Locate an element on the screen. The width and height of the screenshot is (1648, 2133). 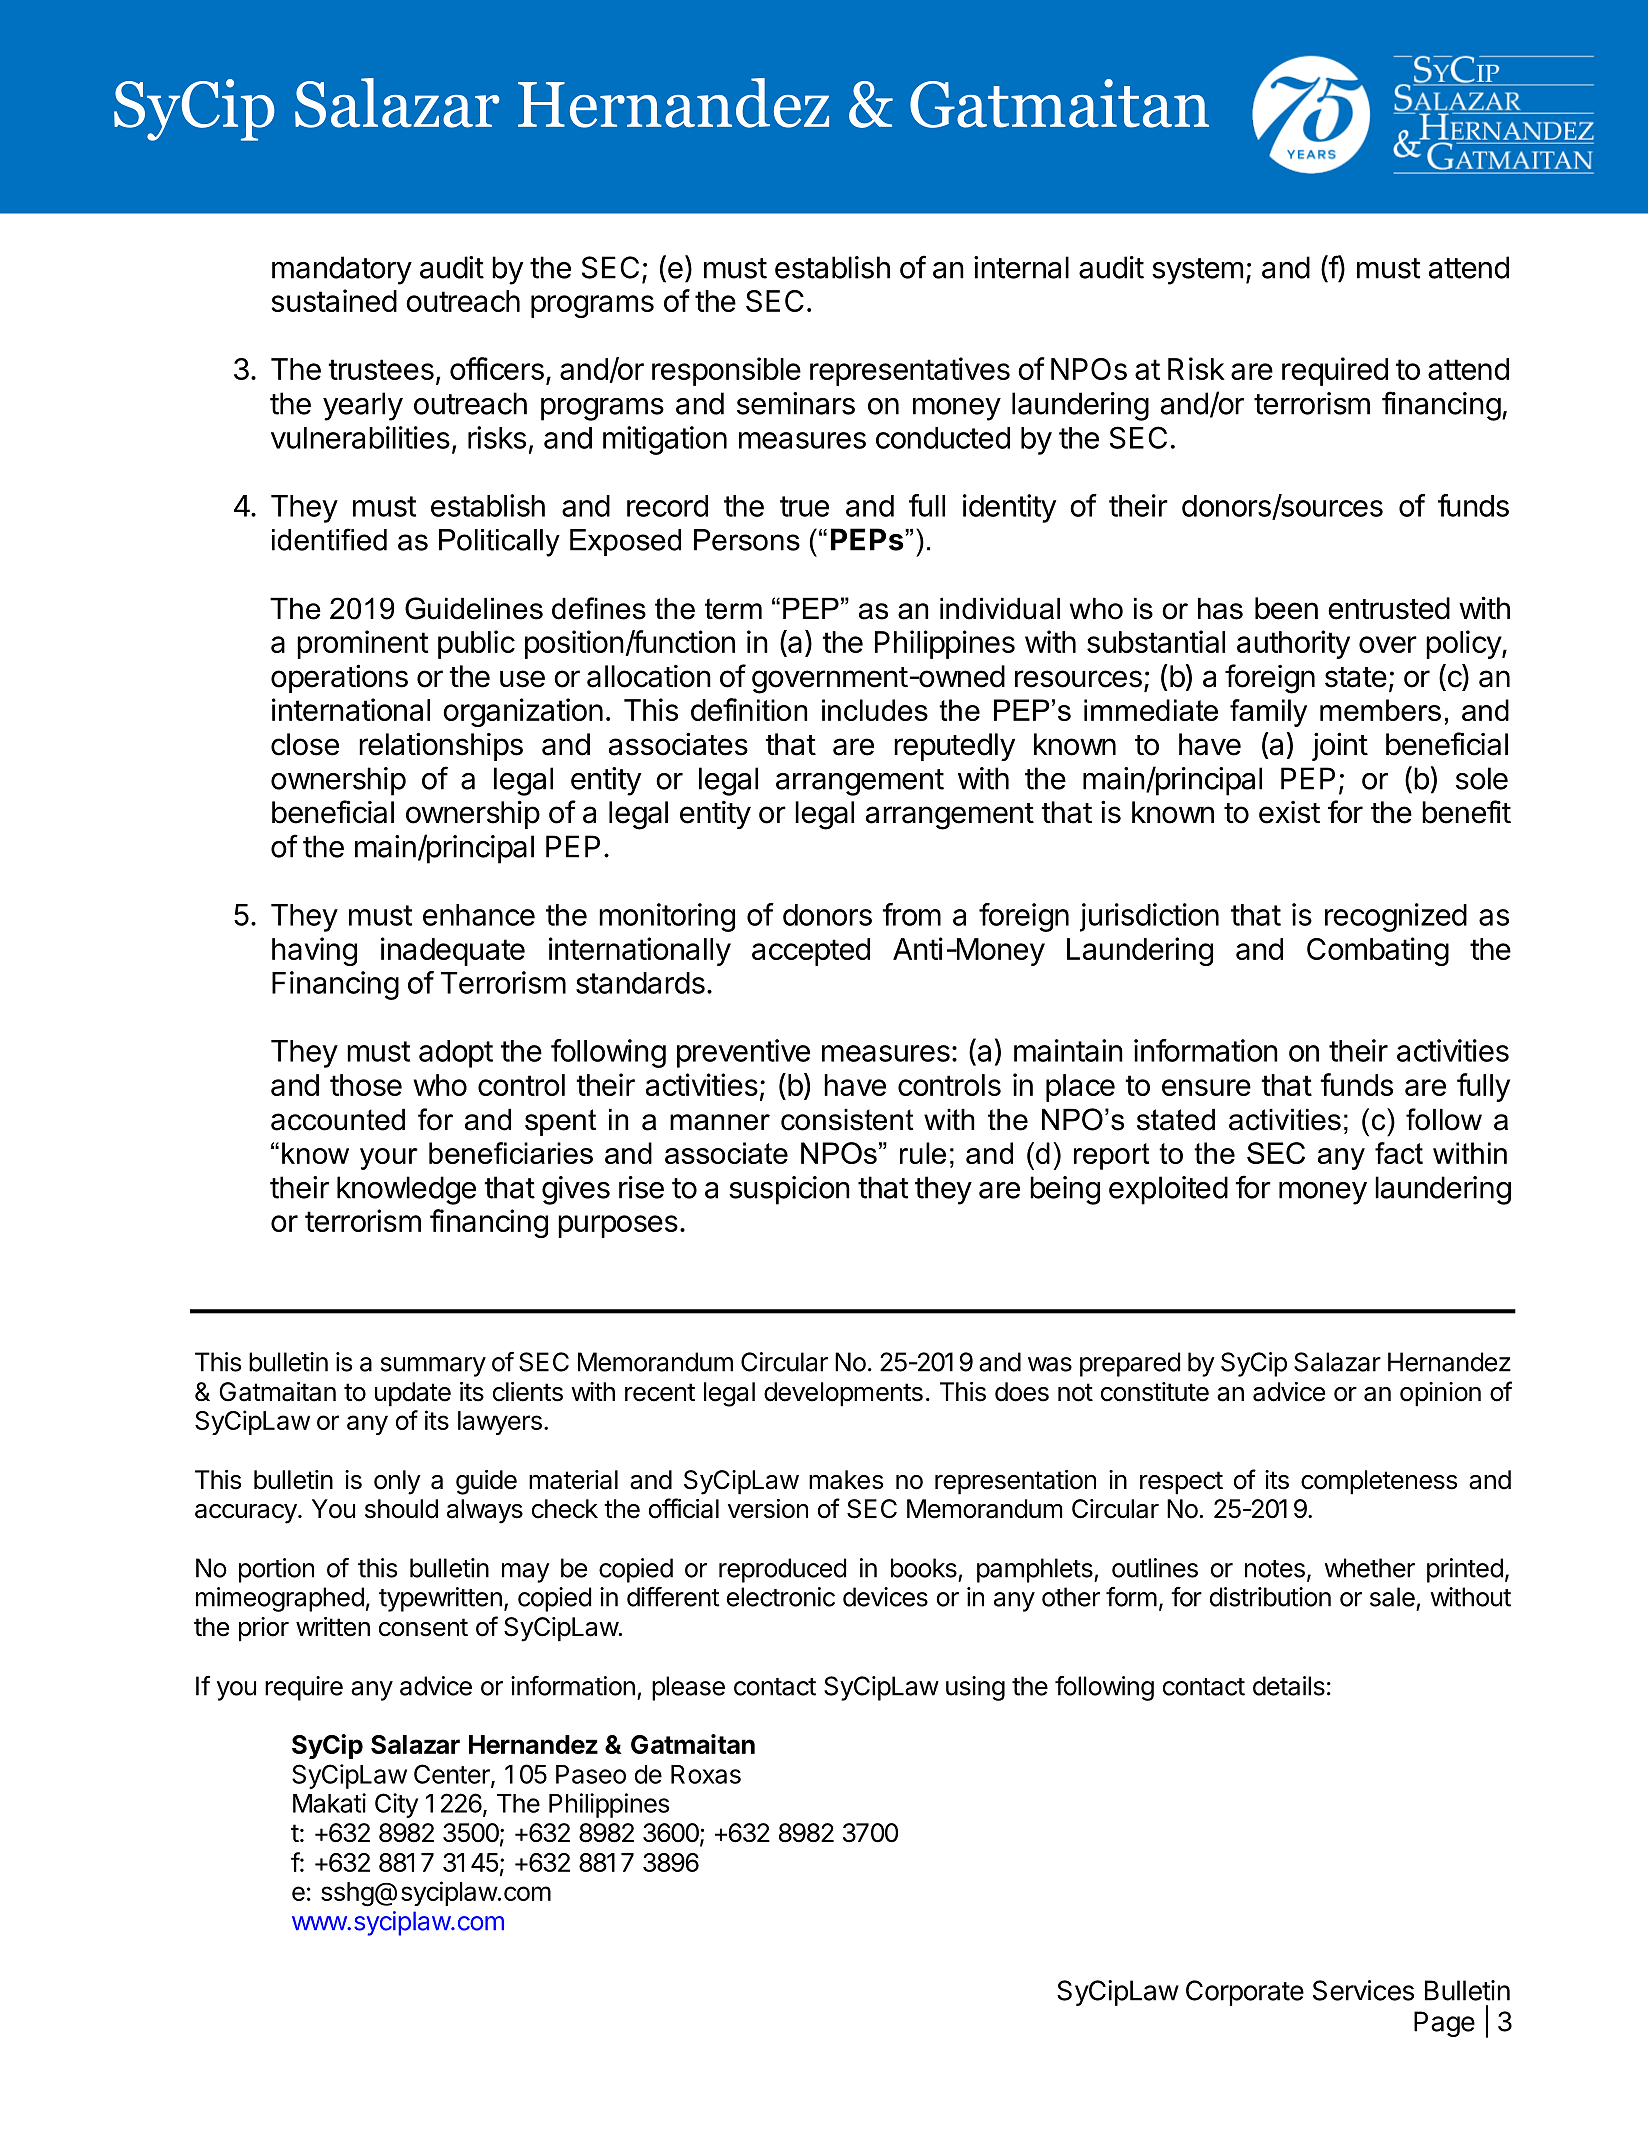
update is located at coordinates (413, 1394).
